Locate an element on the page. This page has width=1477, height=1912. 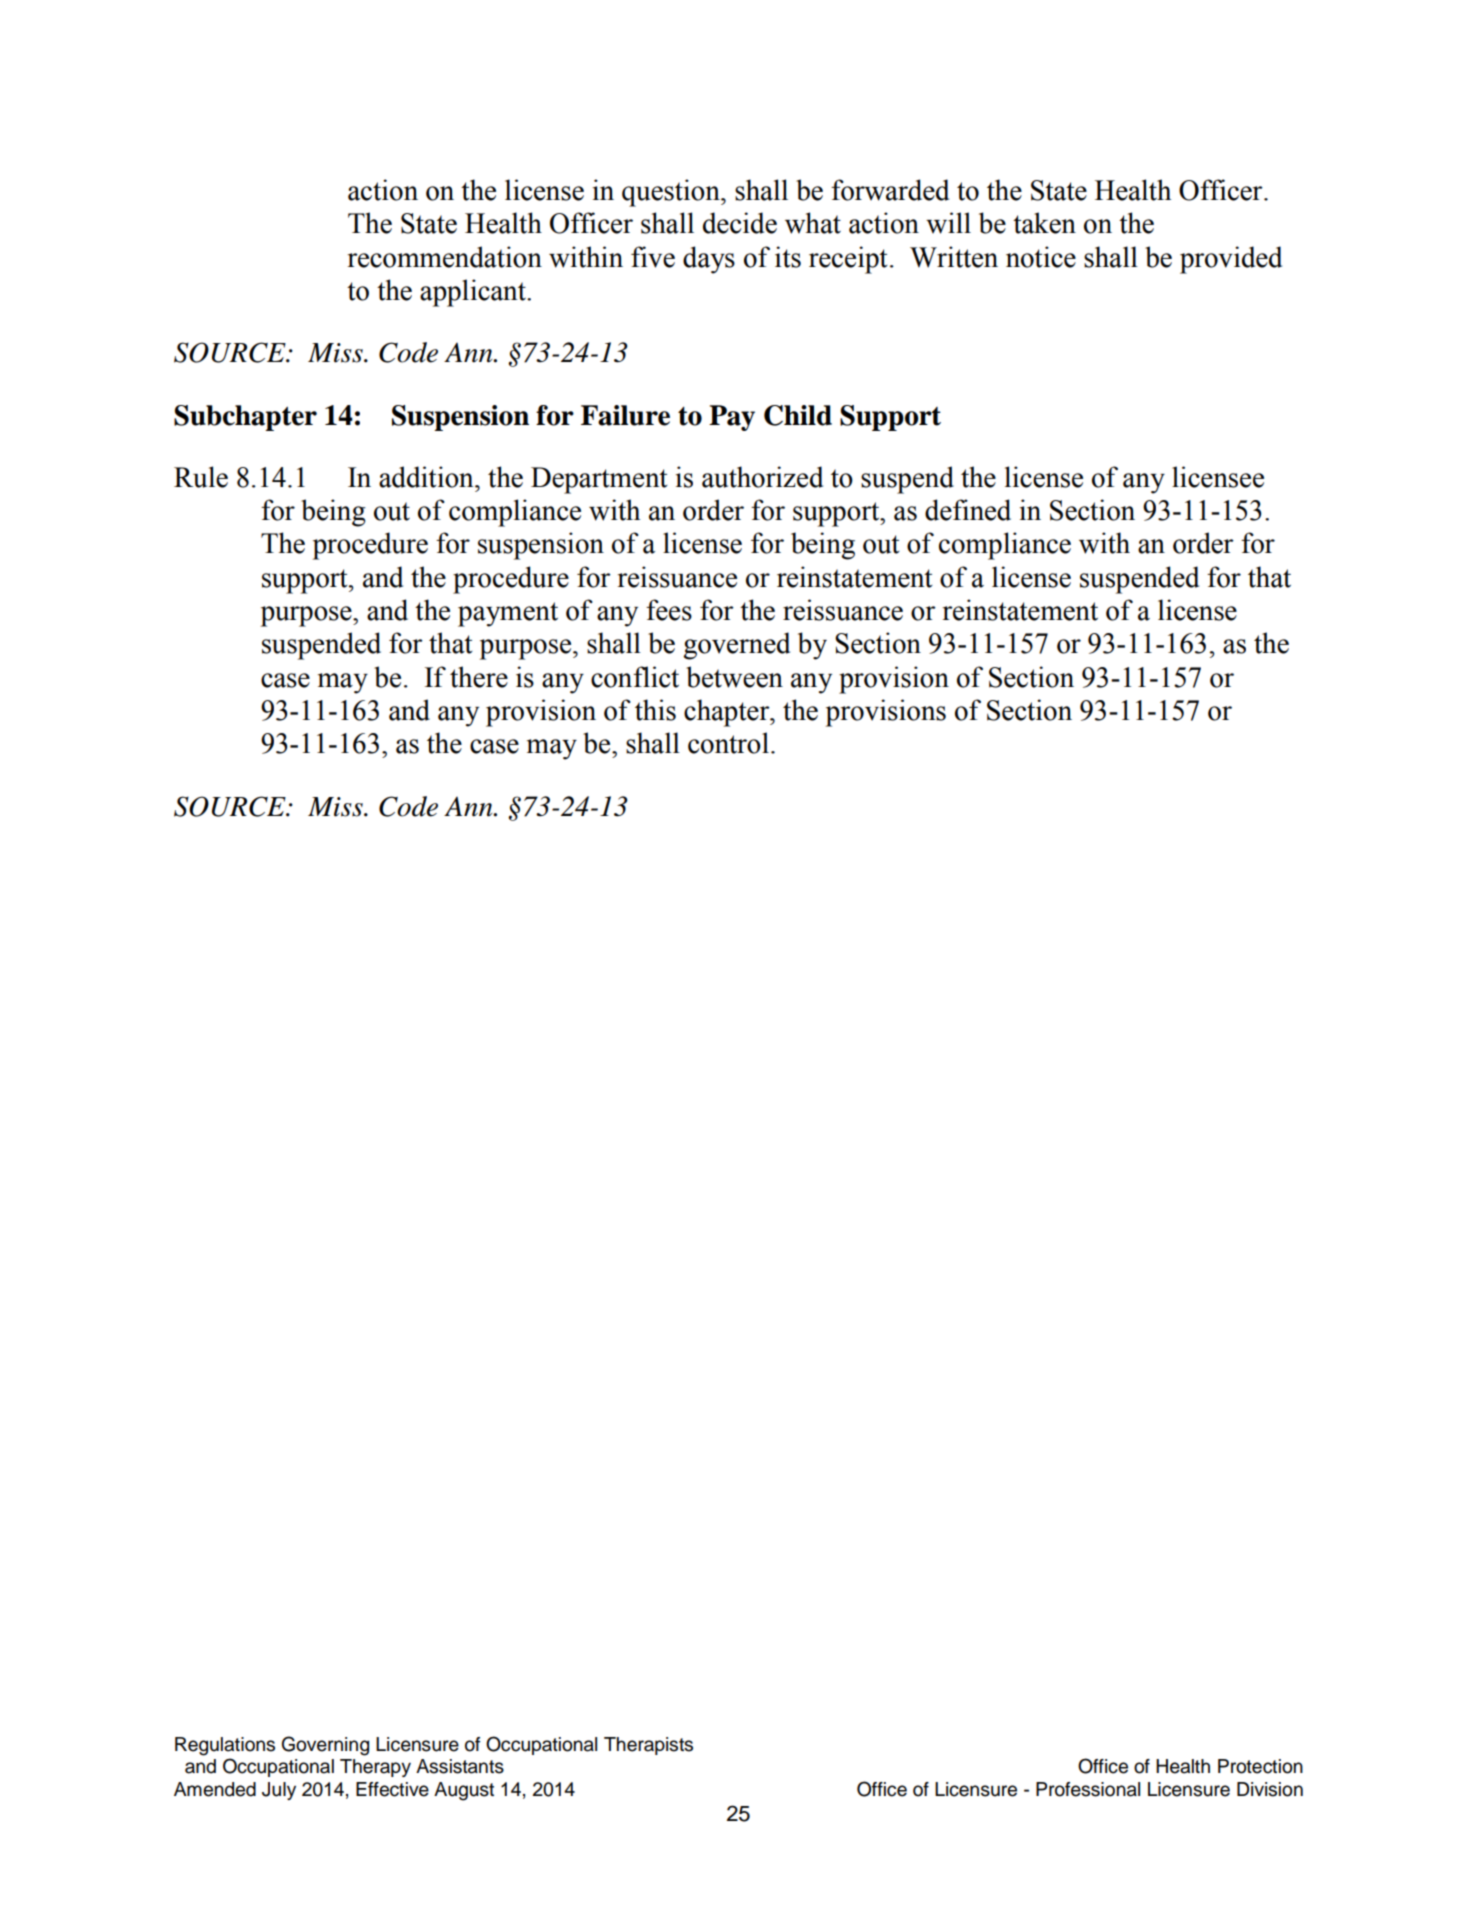
Professional is located at coordinates (1088, 1789).
